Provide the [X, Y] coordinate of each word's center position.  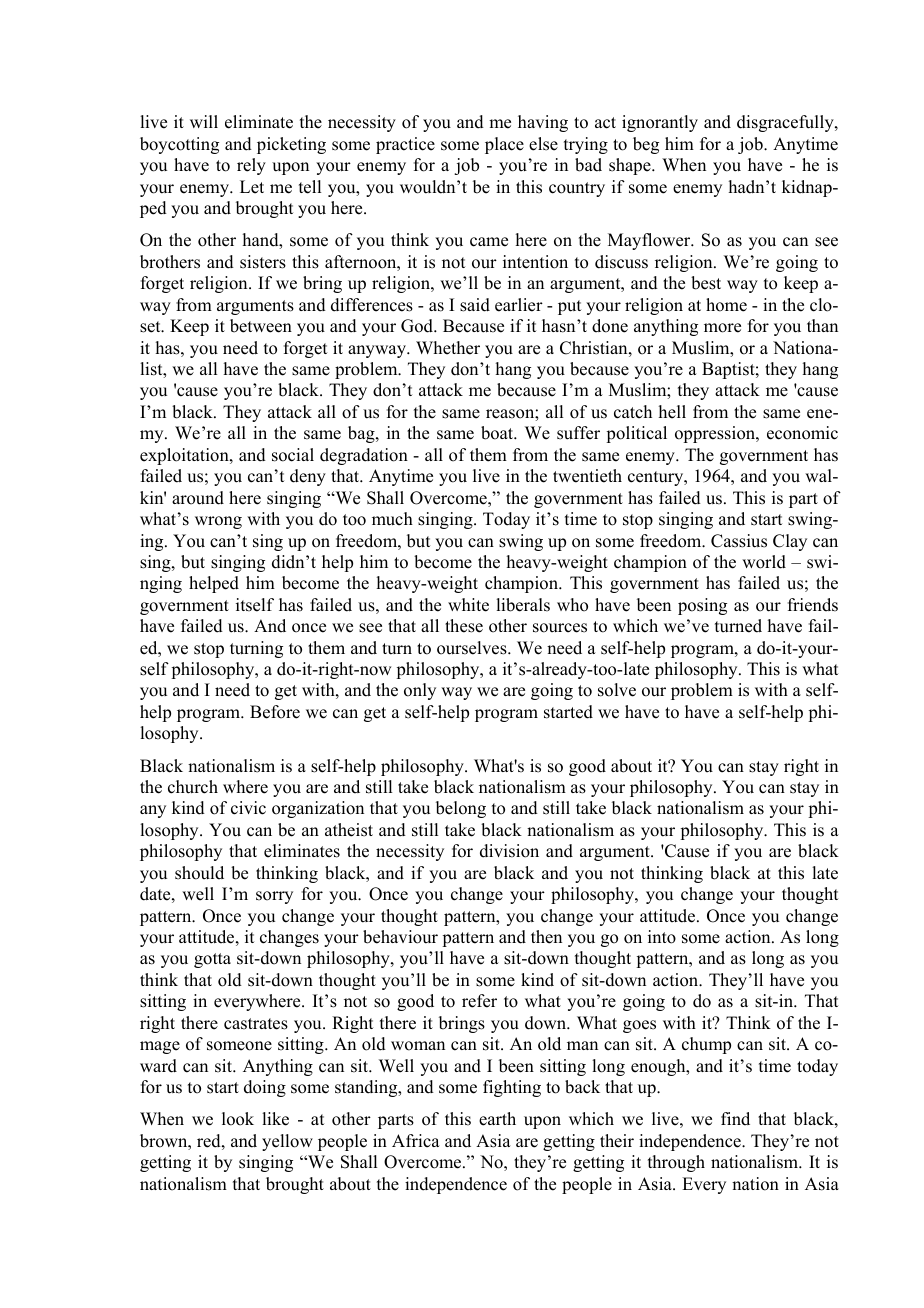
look [238, 1119]
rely [251, 166]
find [735, 1119]
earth [497, 1119]
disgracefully [786, 123]
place [504, 145]
